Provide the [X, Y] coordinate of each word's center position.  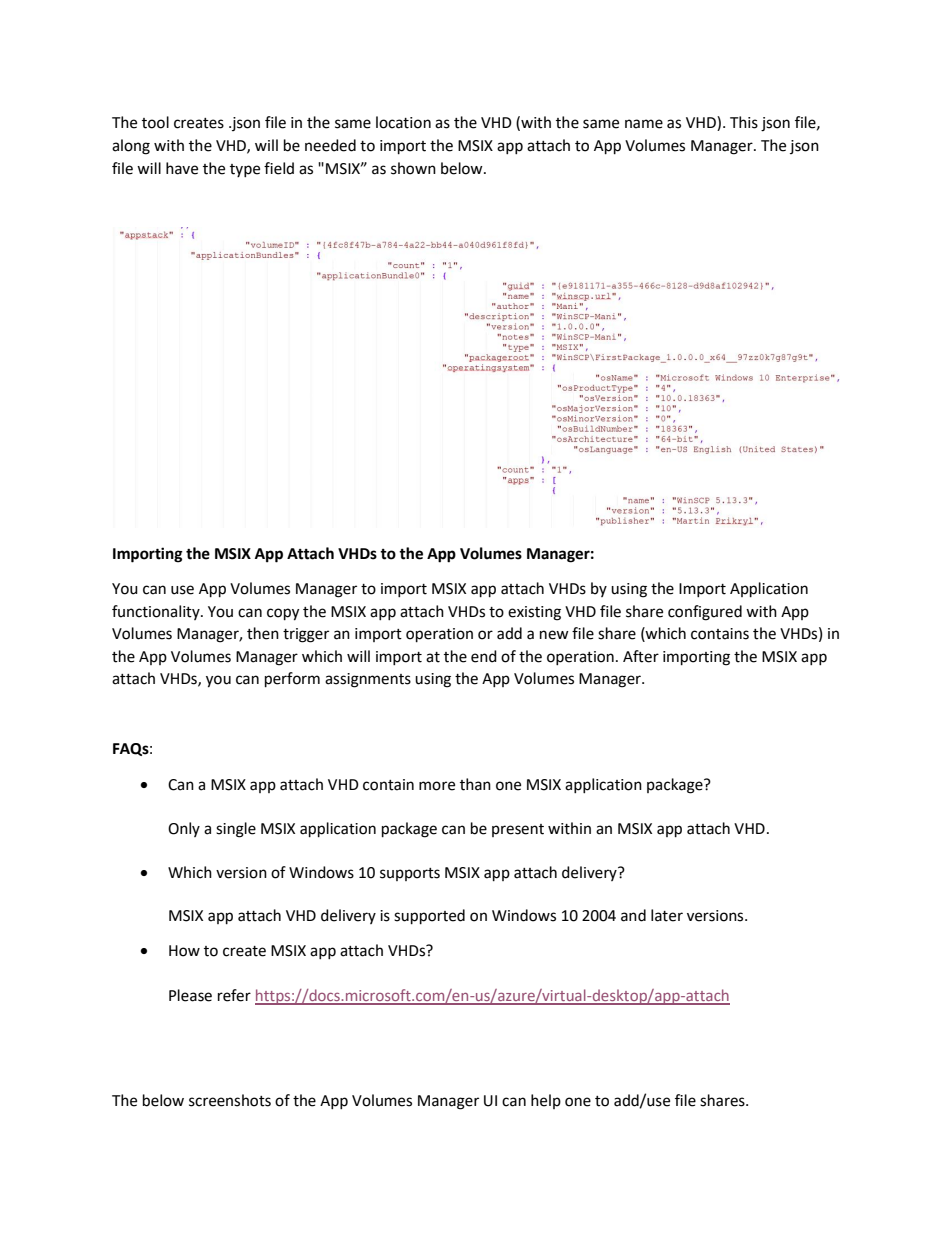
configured [705, 613]
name [644, 124]
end [484, 656]
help [546, 1101]
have [182, 168]
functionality [157, 612]
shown [413, 168]
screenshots [230, 1100]
